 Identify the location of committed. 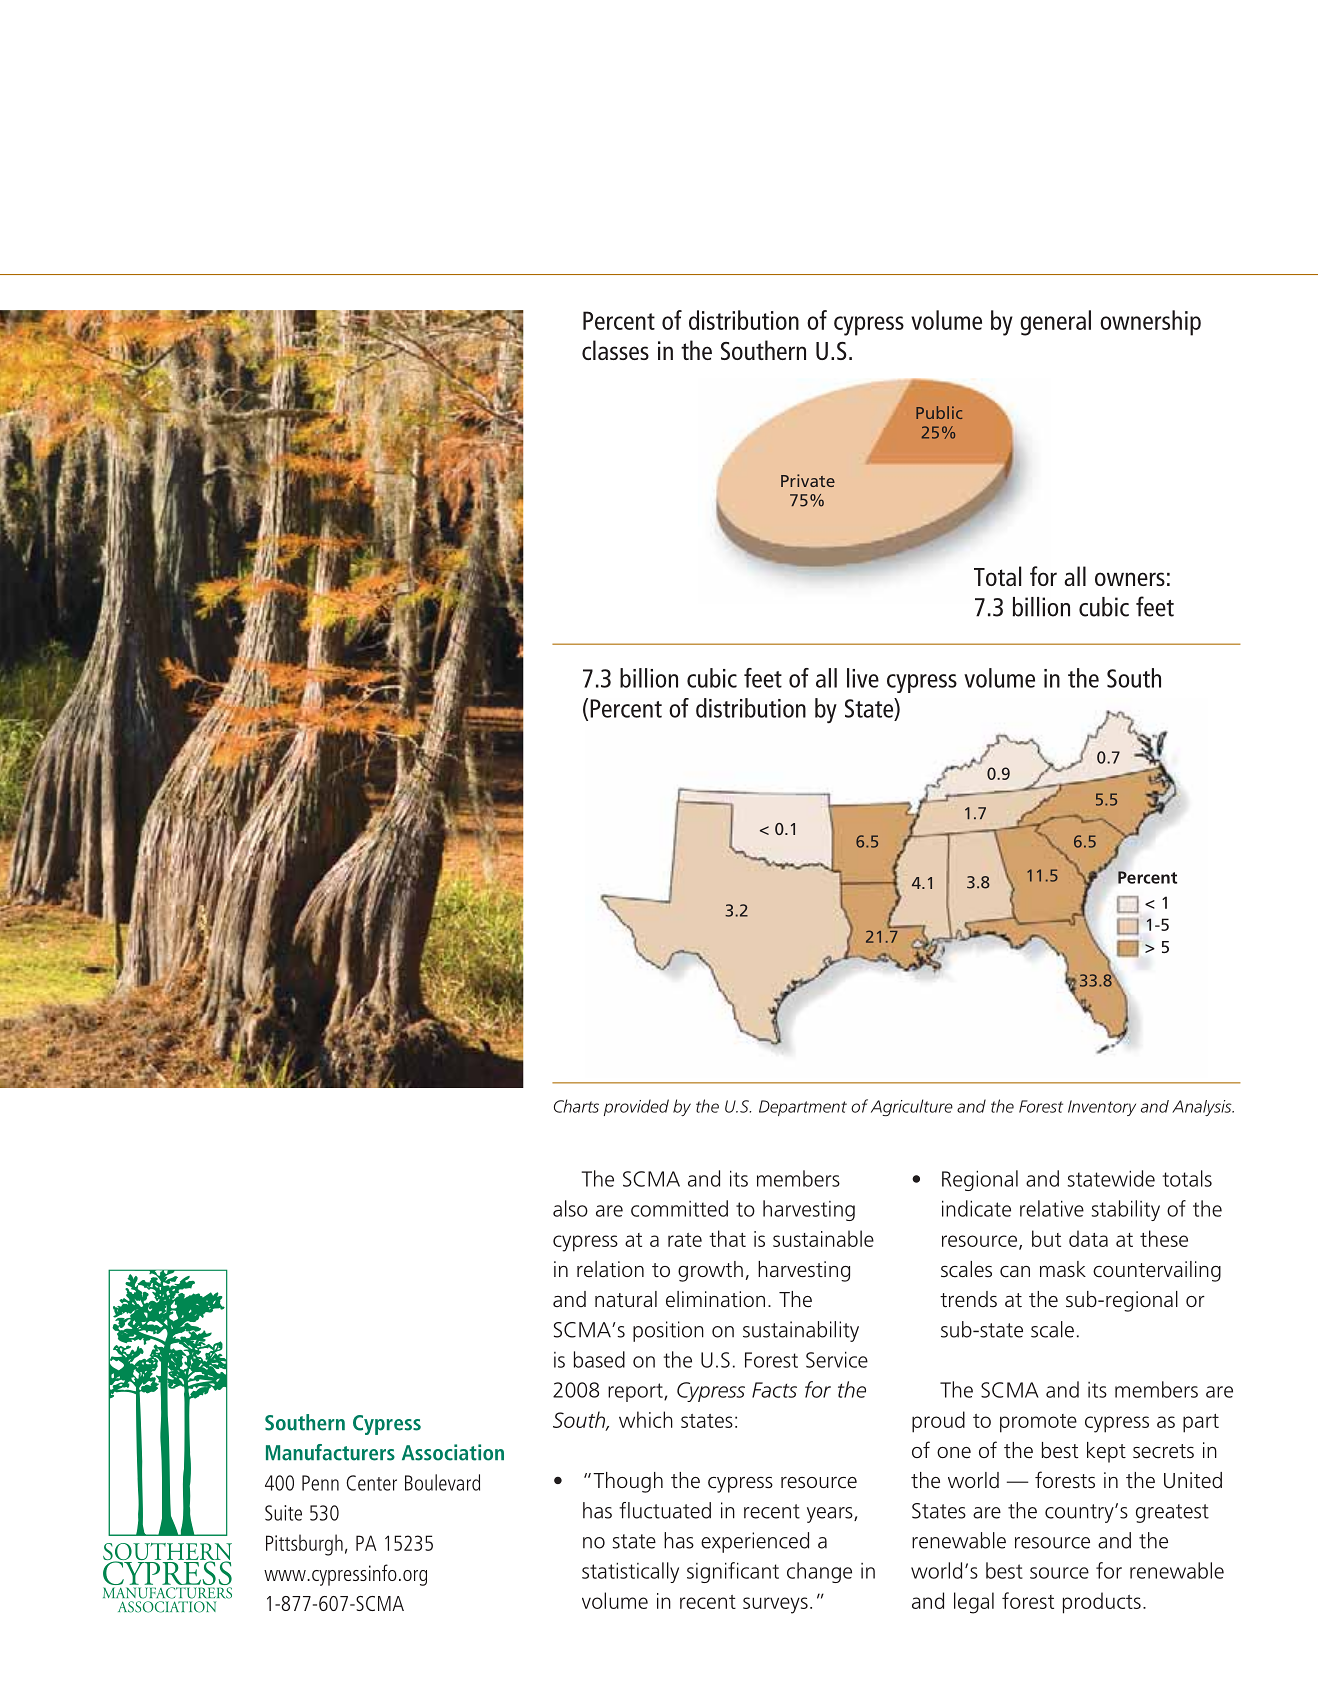
(679, 1208).
